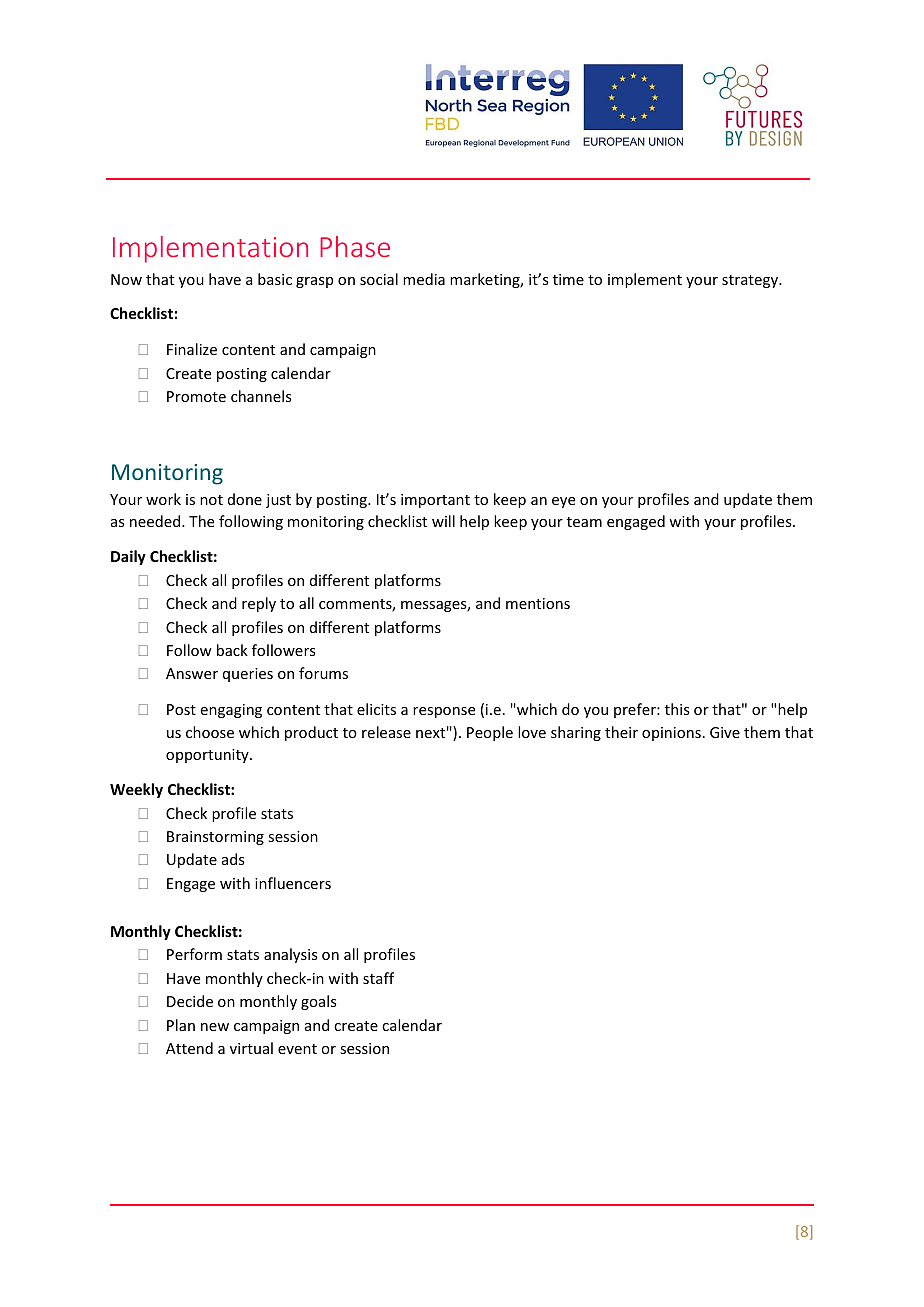  I want to click on strategy, so click(751, 281).
